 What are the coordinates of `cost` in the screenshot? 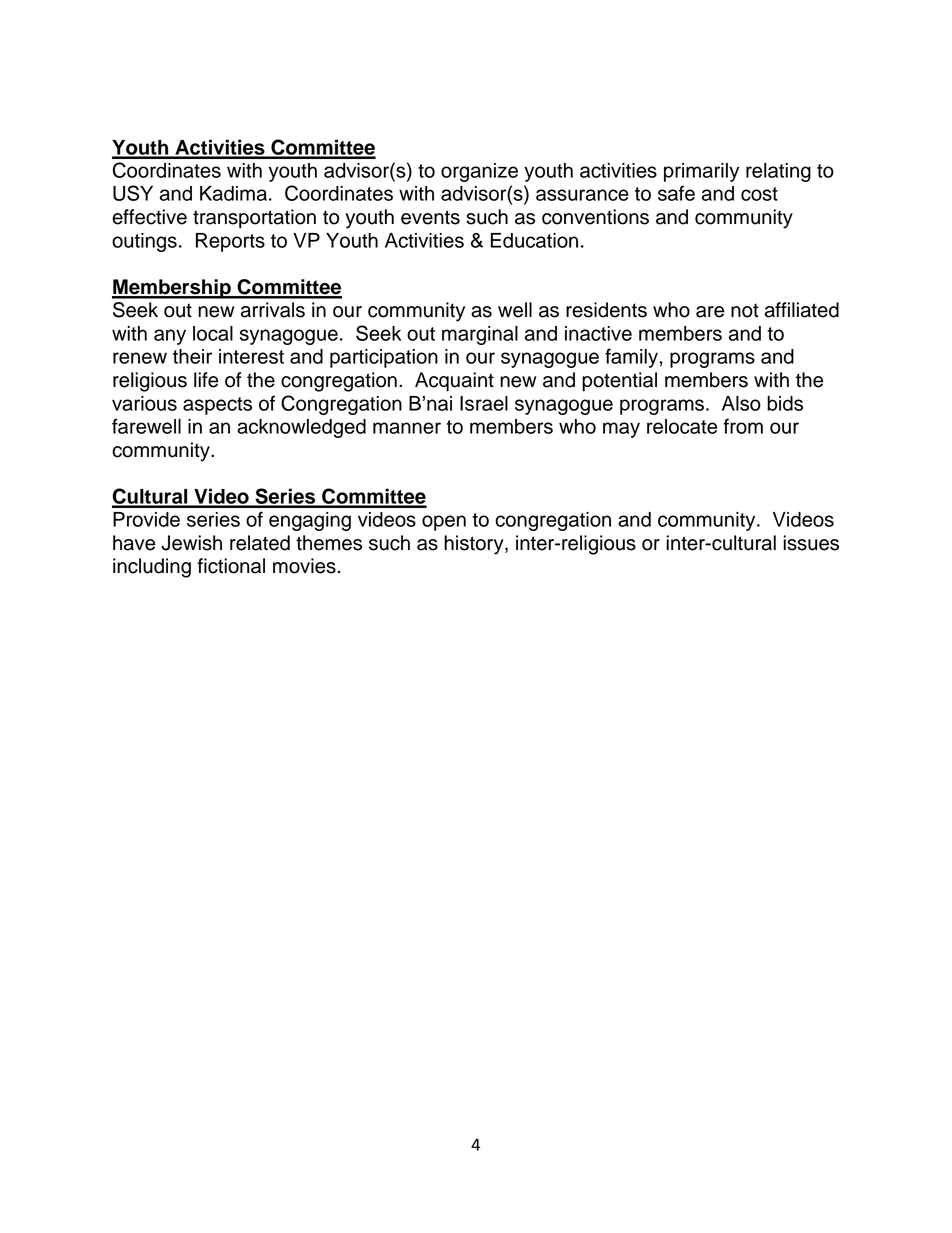 It's located at (759, 194).
